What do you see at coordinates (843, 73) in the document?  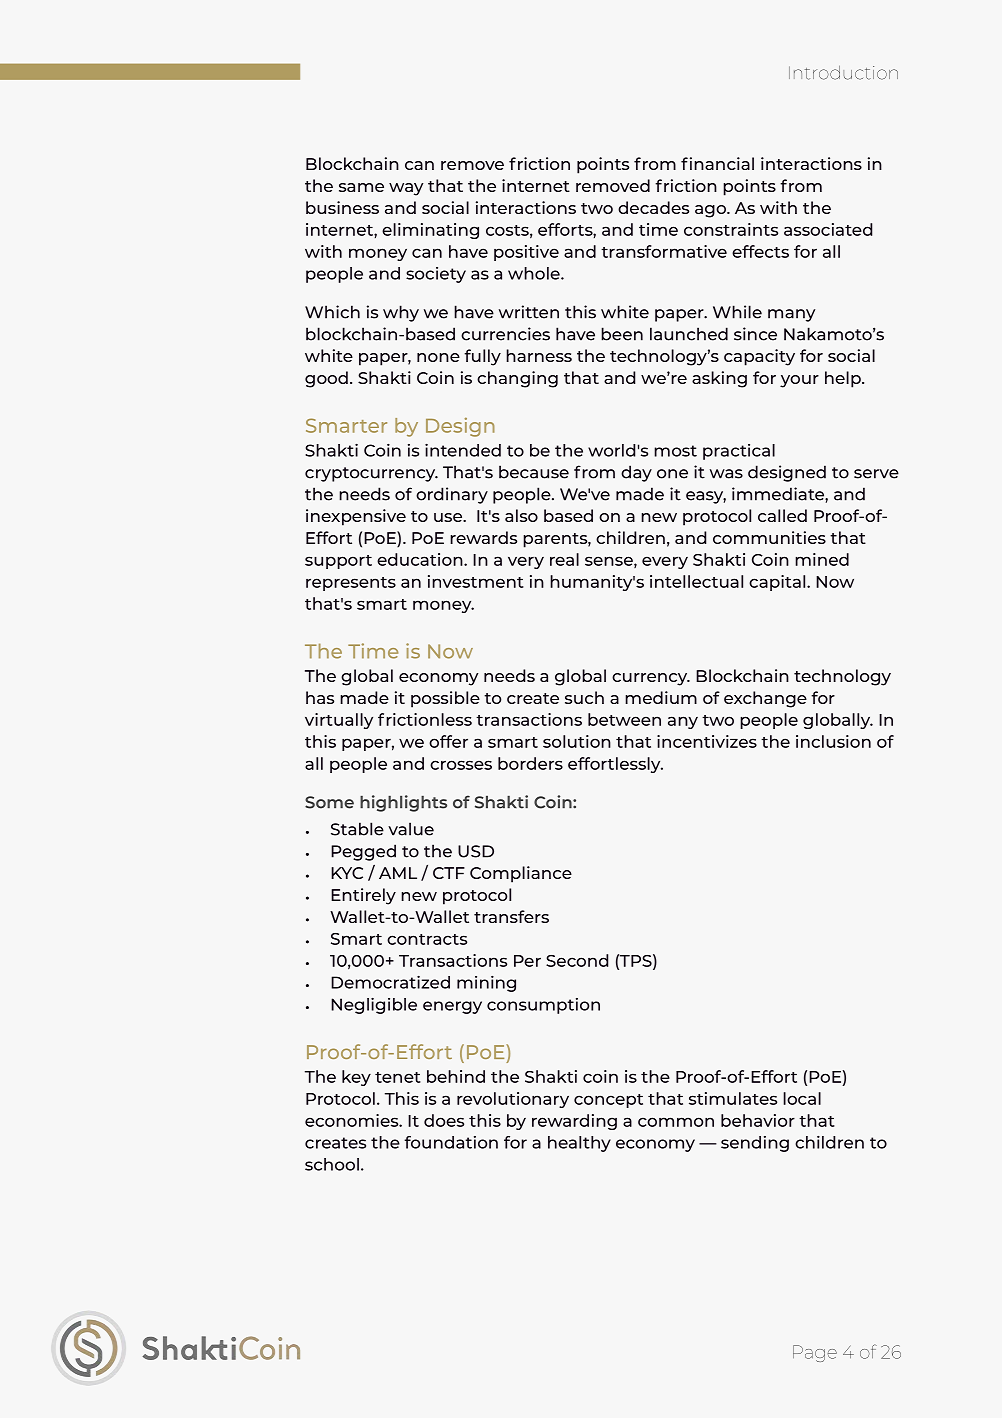 I see `Introduction` at bounding box center [843, 73].
